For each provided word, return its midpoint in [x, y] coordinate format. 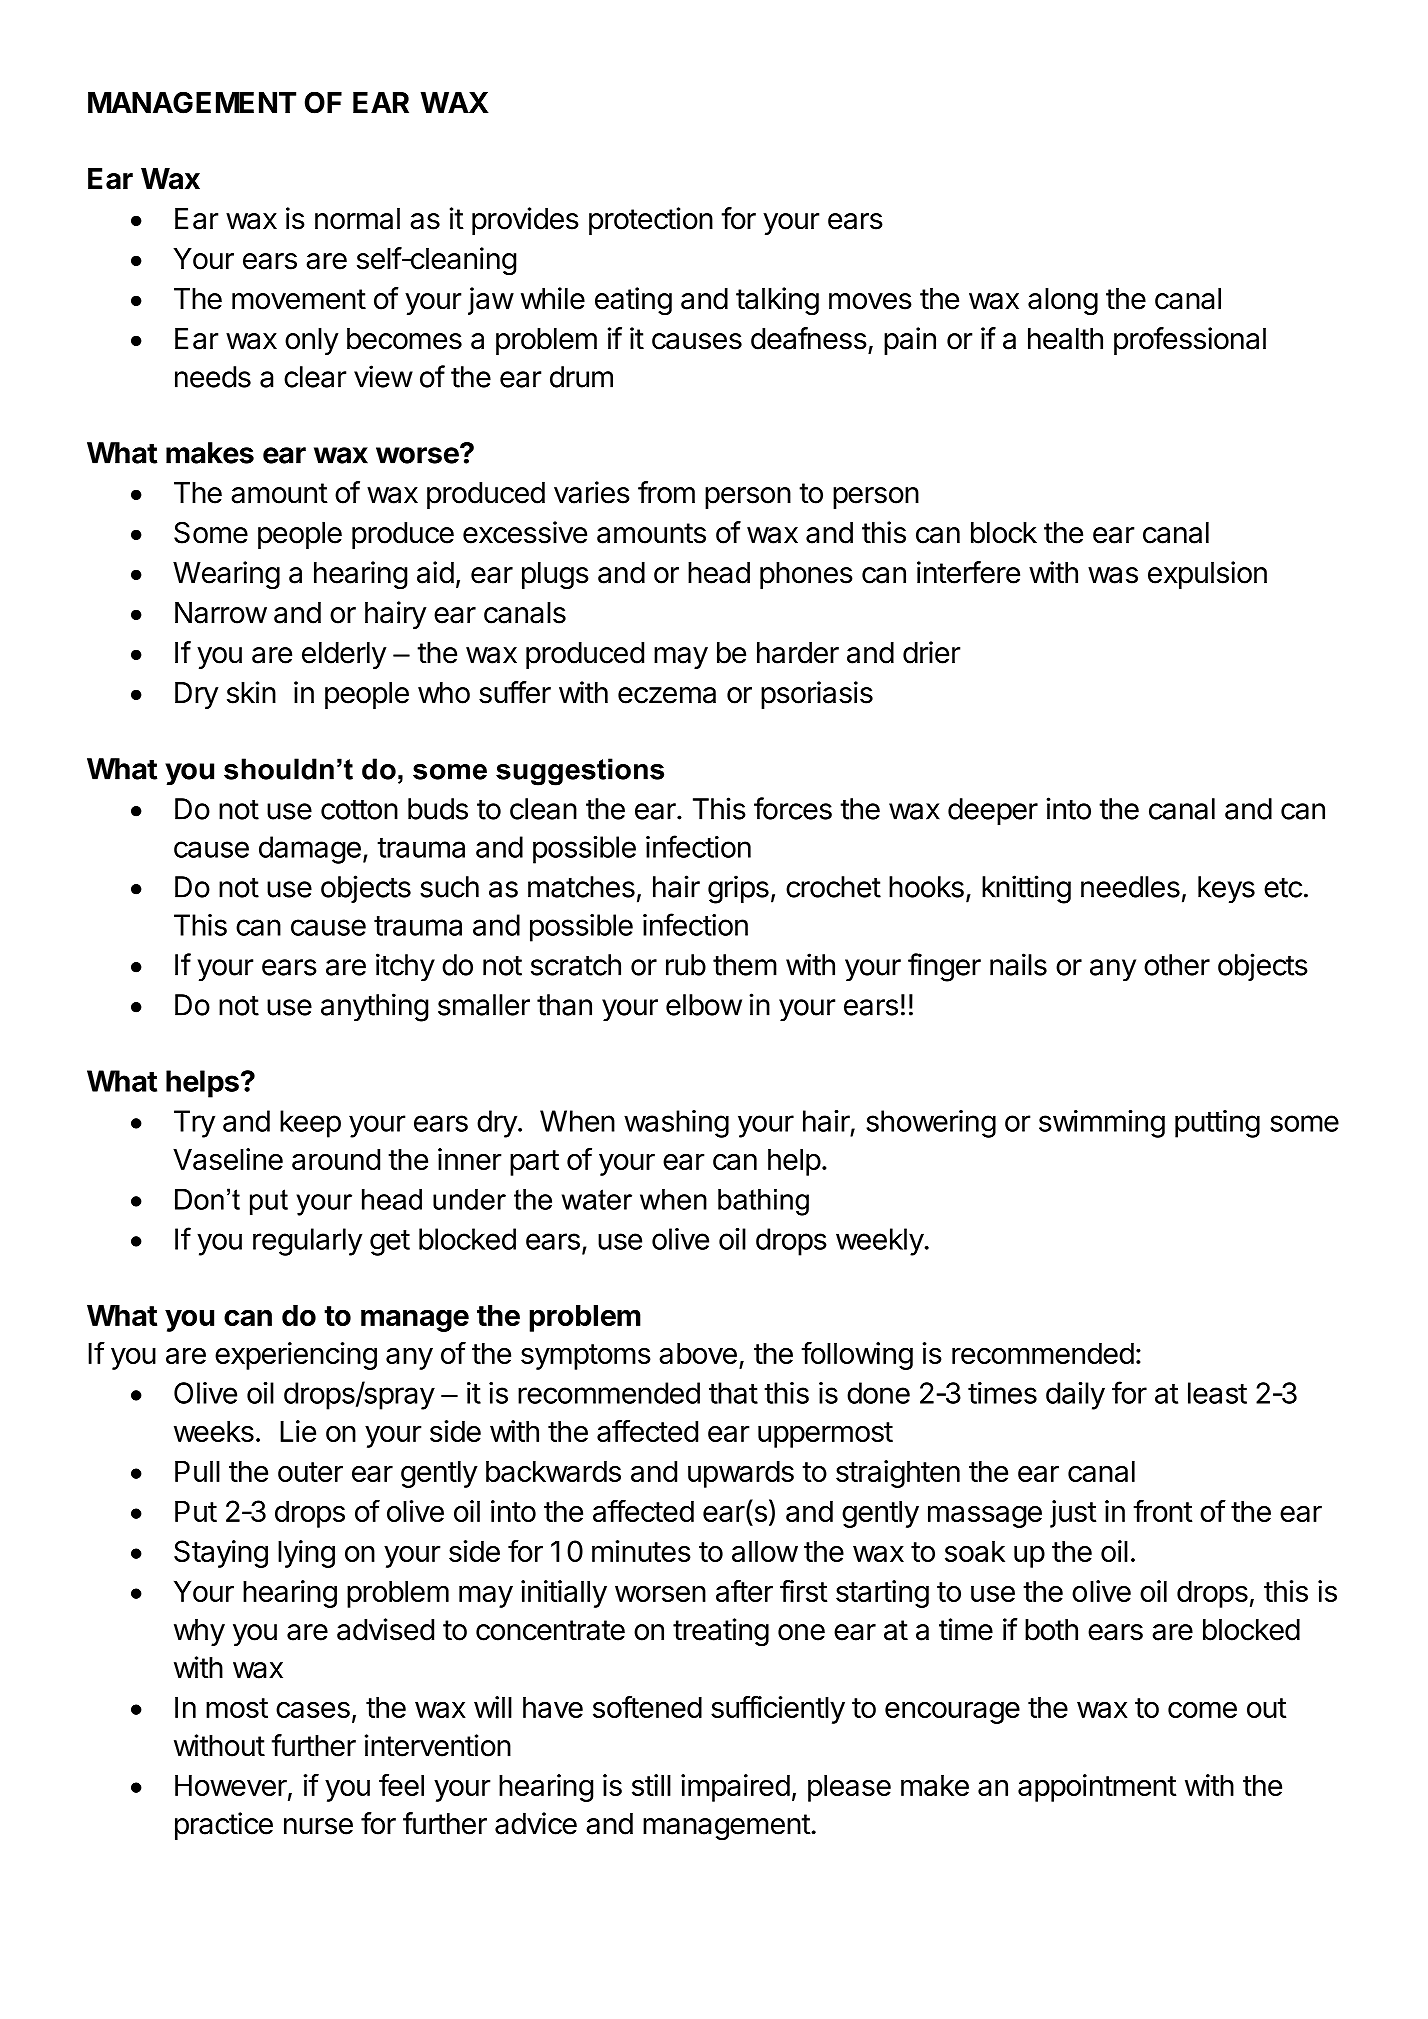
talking [777, 301]
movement [299, 299]
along [1063, 302]
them [745, 965]
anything [374, 1007]
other [1177, 965]
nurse [318, 1826]
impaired [735, 1788]
